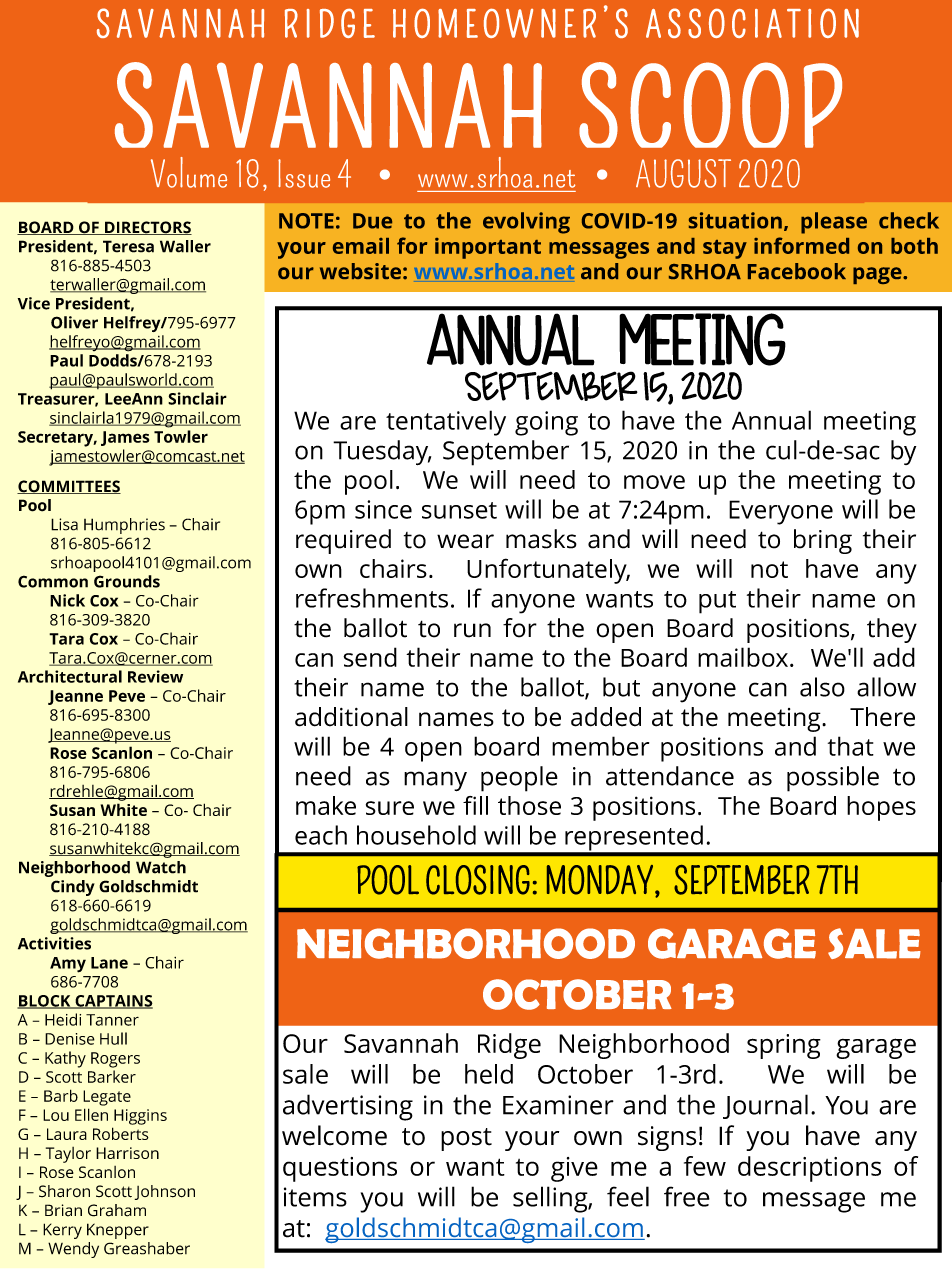  What do you see at coordinates (881, 808) in the page?
I see `hopes` at bounding box center [881, 808].
